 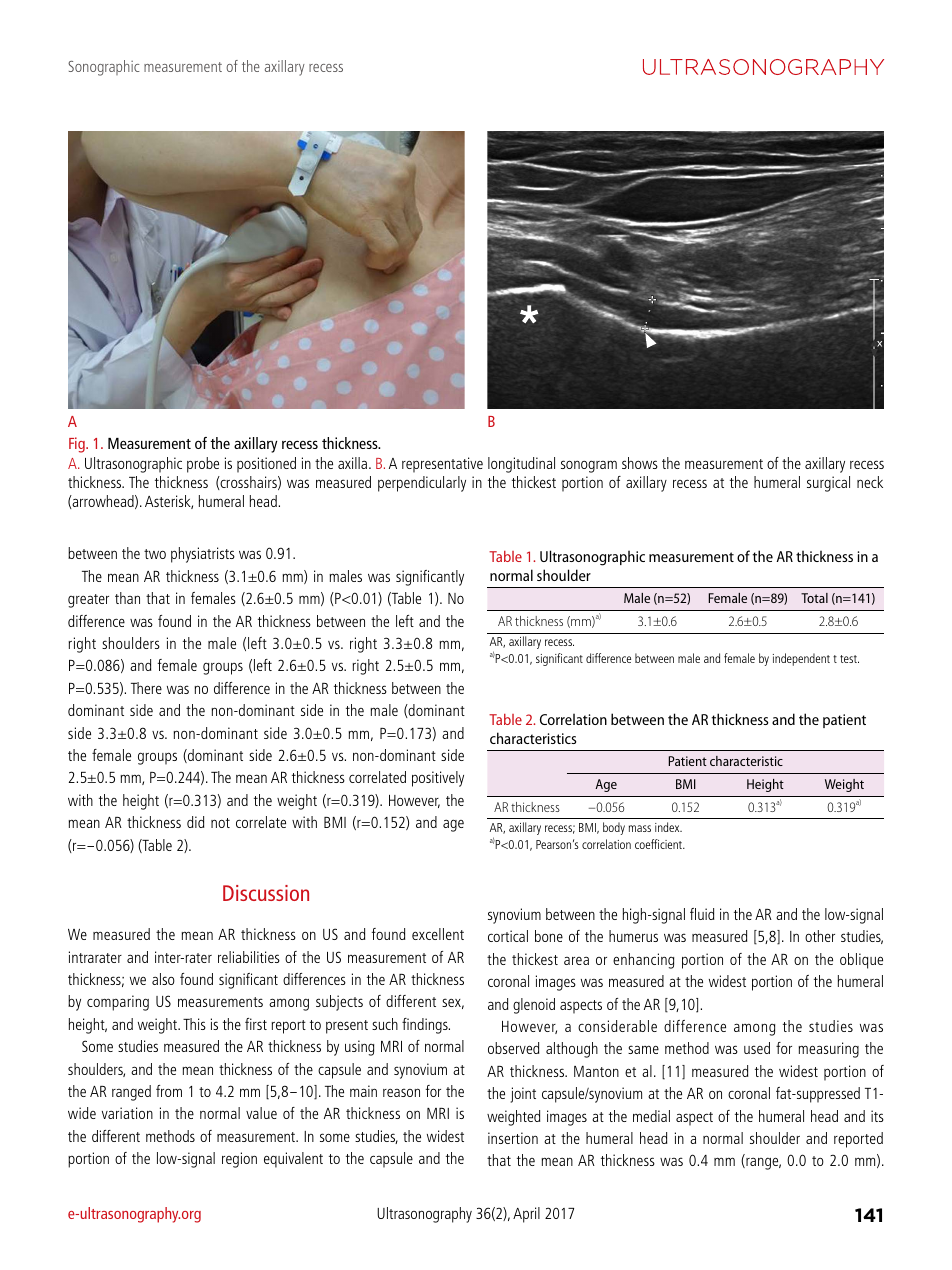 I want to click on its, so click(x=877, y=1116).
